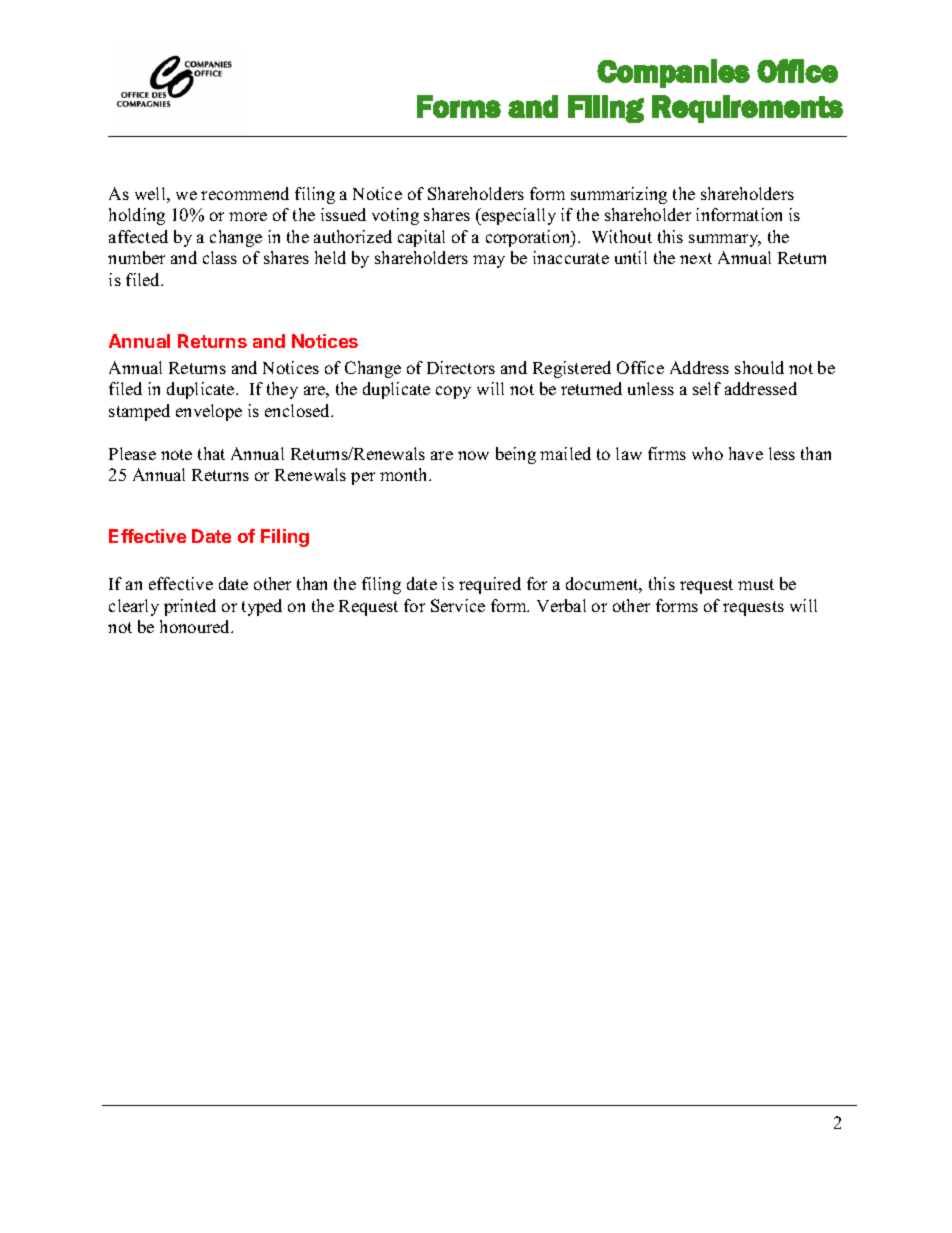 The image size is (952, 1233). I want to click on Requirements, so click(747, 109).
